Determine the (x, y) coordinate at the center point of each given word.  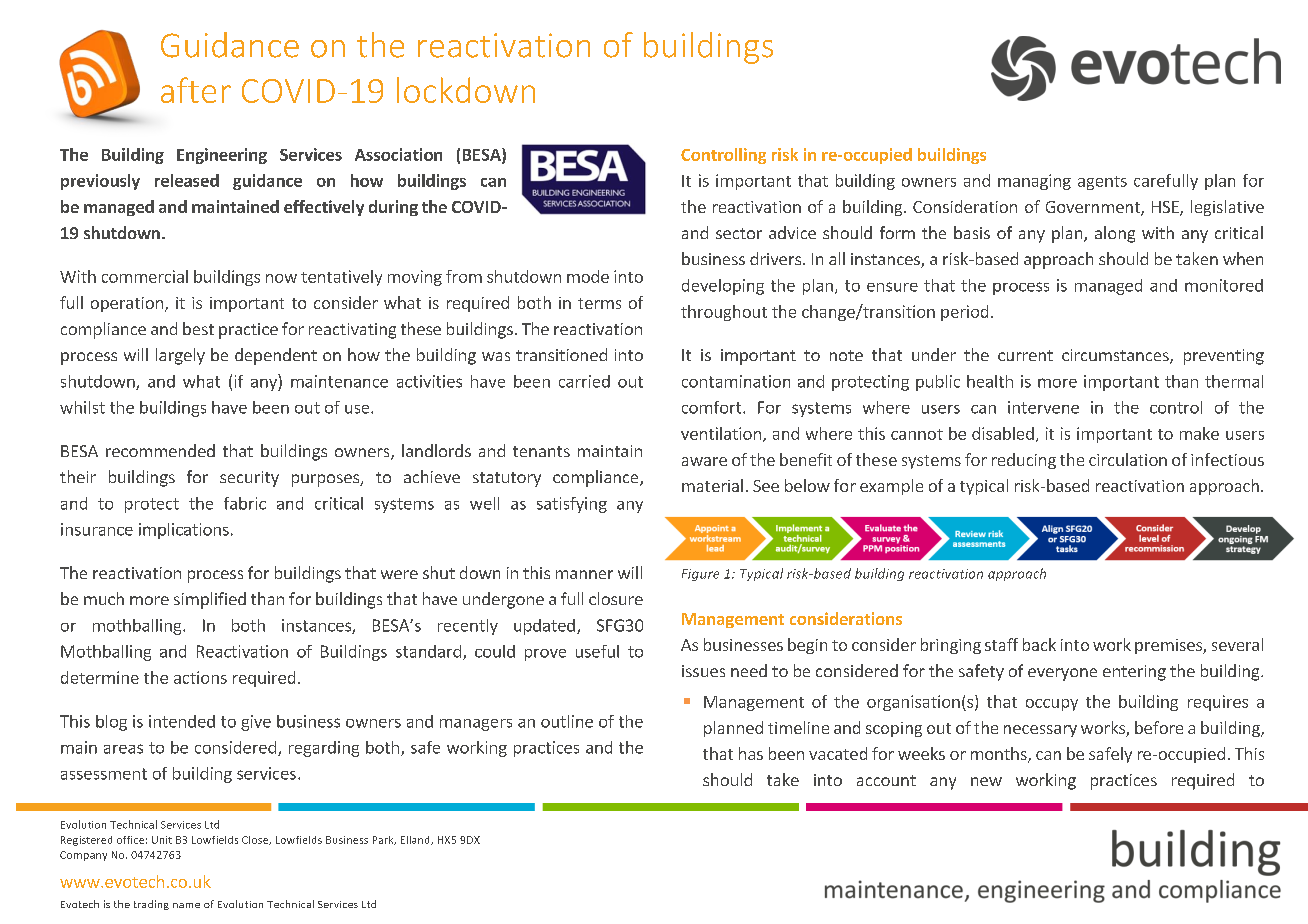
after (196, 90)
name (186, 905)
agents (1102, 183)
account (886, 780)
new (986, 781)
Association (398, 154)
